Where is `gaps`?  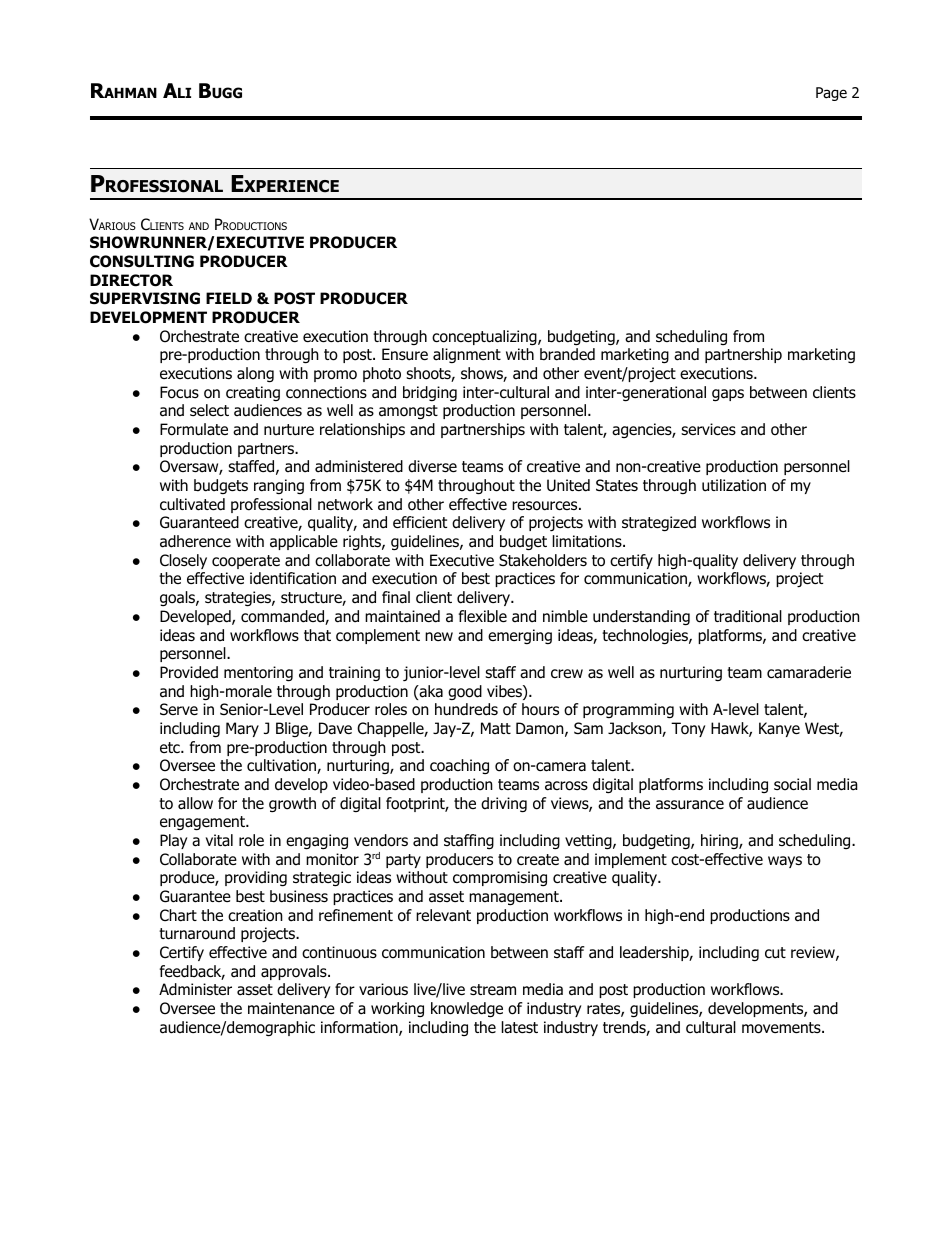
gaps is located at coordinates (728, 395).
